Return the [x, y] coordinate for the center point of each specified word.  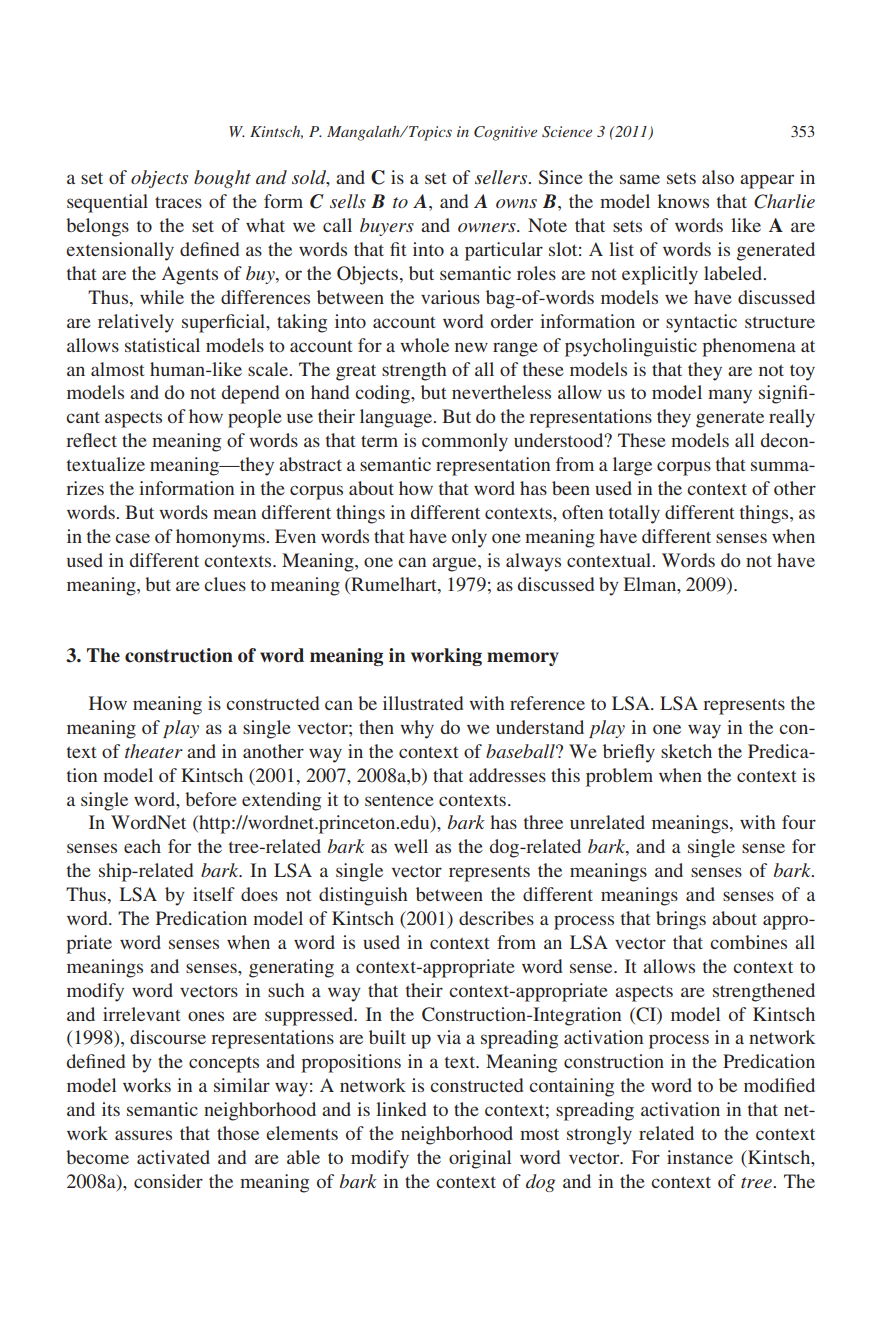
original [480, 1159]
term [379, 441]
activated [173, 1157]
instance [700, 1157]
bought [222, 179]
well [411, 846]
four [799, 822]
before [211, 799]
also [718, 177]
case [132, 538]
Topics [429, 133]
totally [634, 514]
